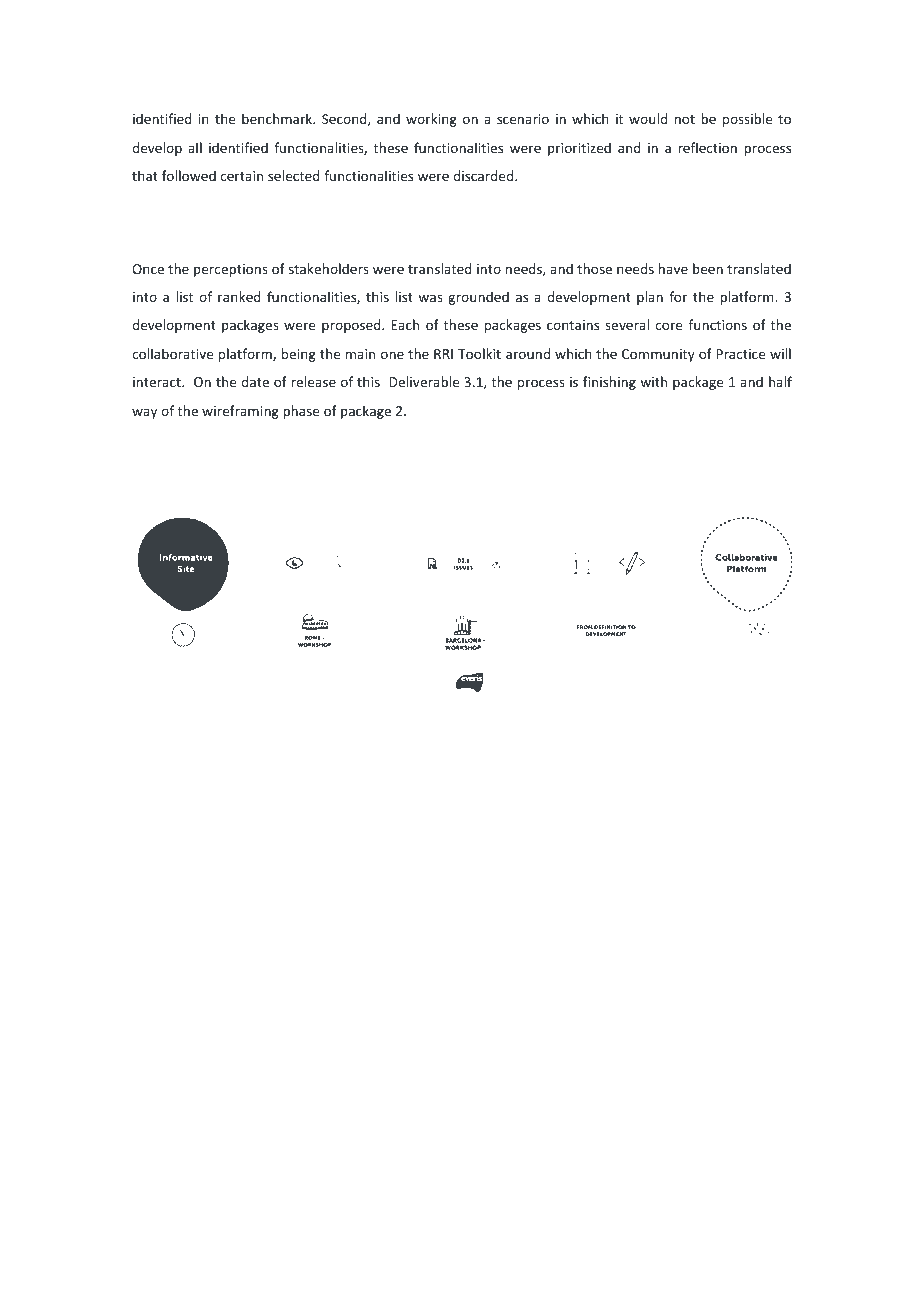  What do you see at coordinates (708, 268) in the image?
I see `been` at bounding box center [708, 268].
